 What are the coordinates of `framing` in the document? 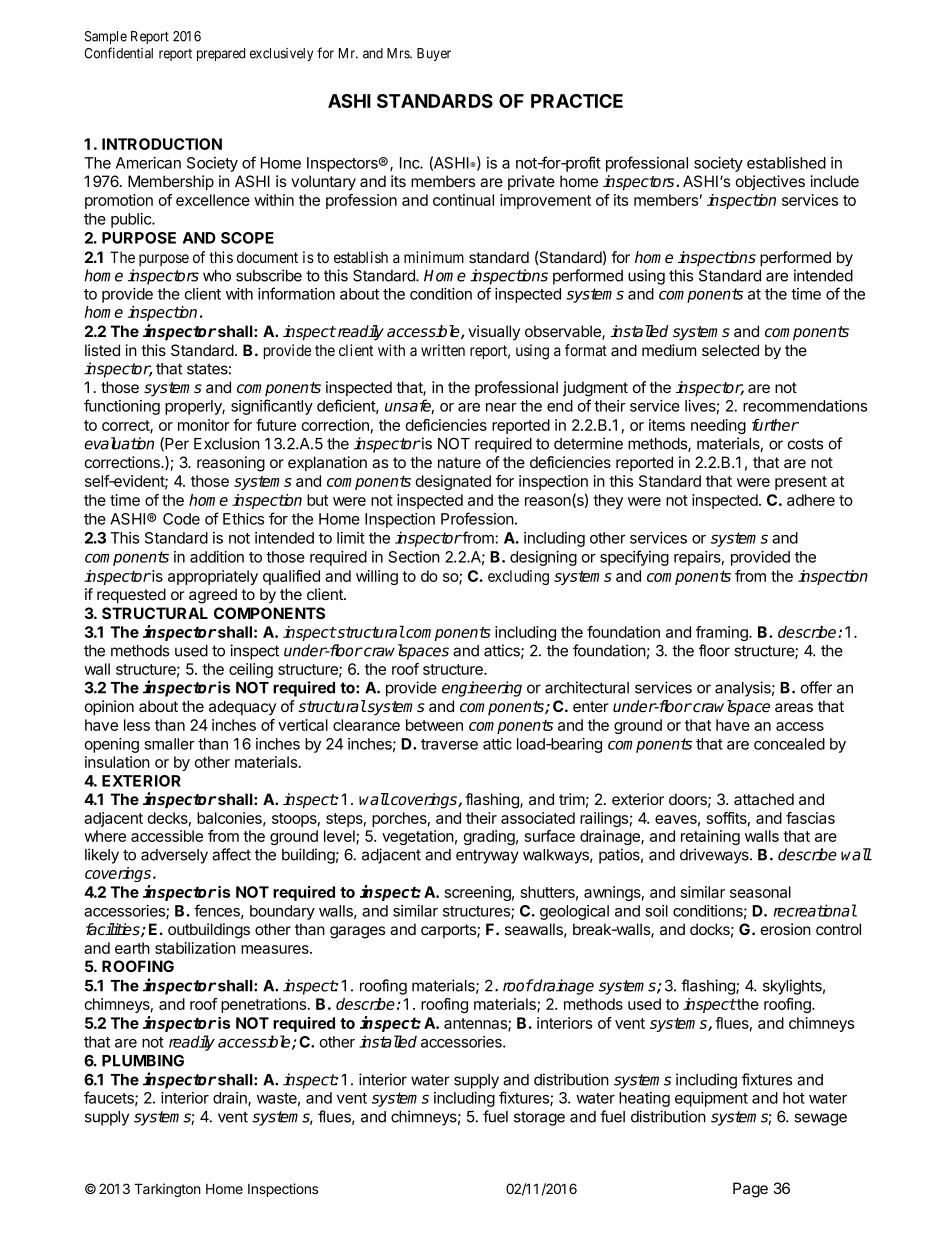 It's located at (723, 633).
